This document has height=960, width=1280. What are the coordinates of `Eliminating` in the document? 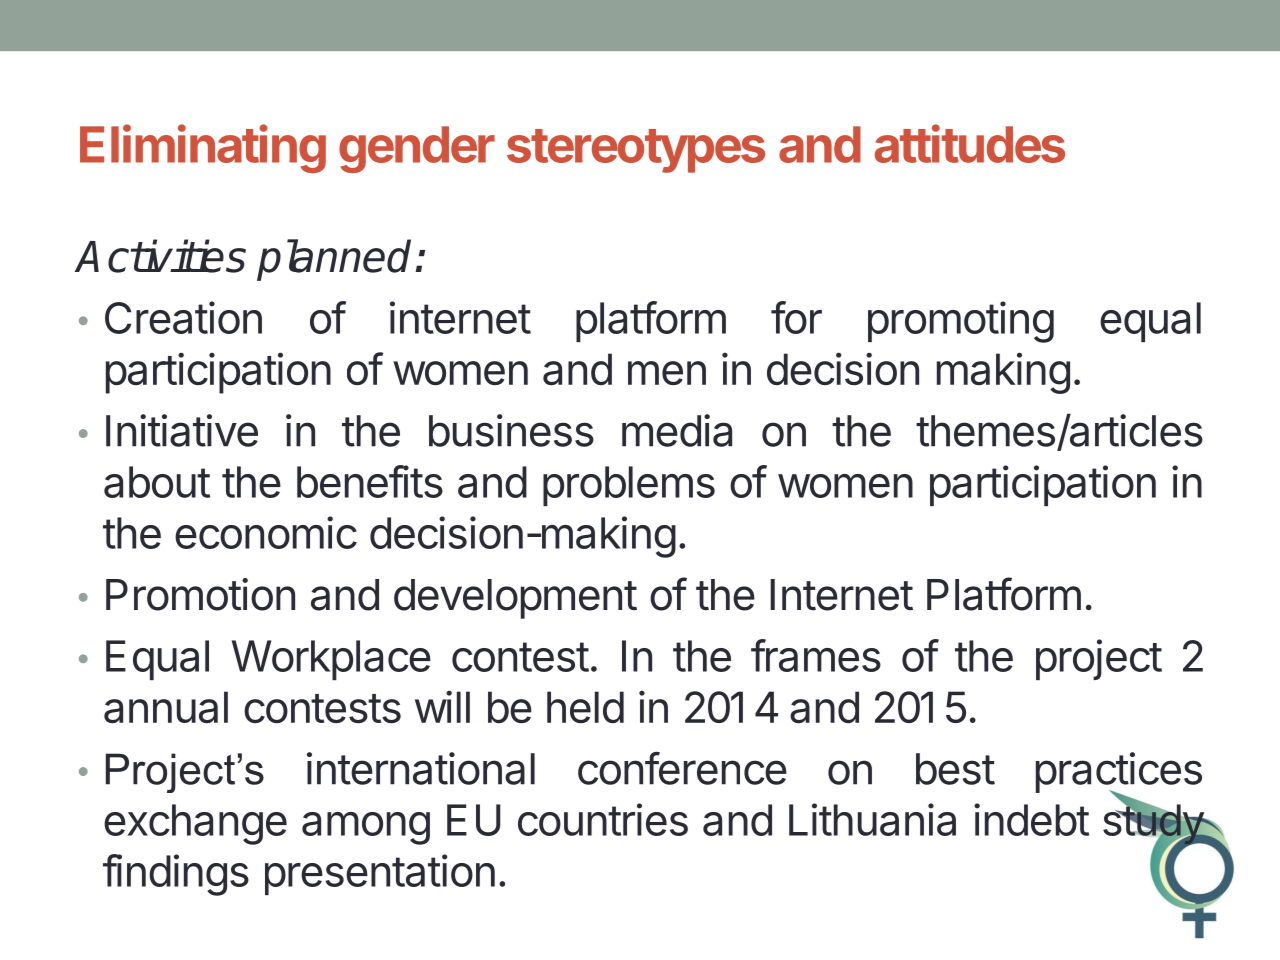 It's located at (203, 148).
